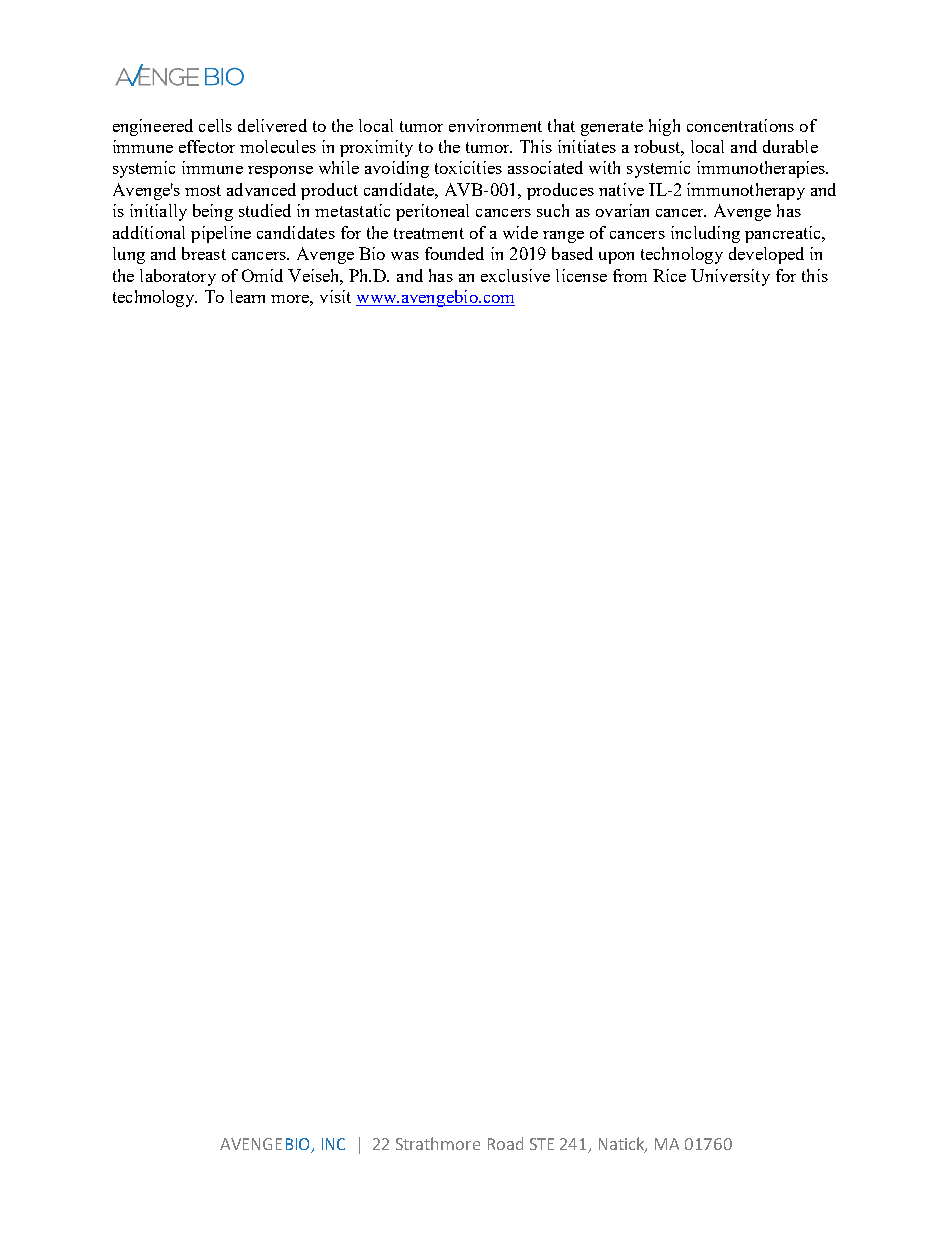  What do you see at coordinates (468, 167) in the page?
I see `toxicities` at bounding box center [468, 167].
